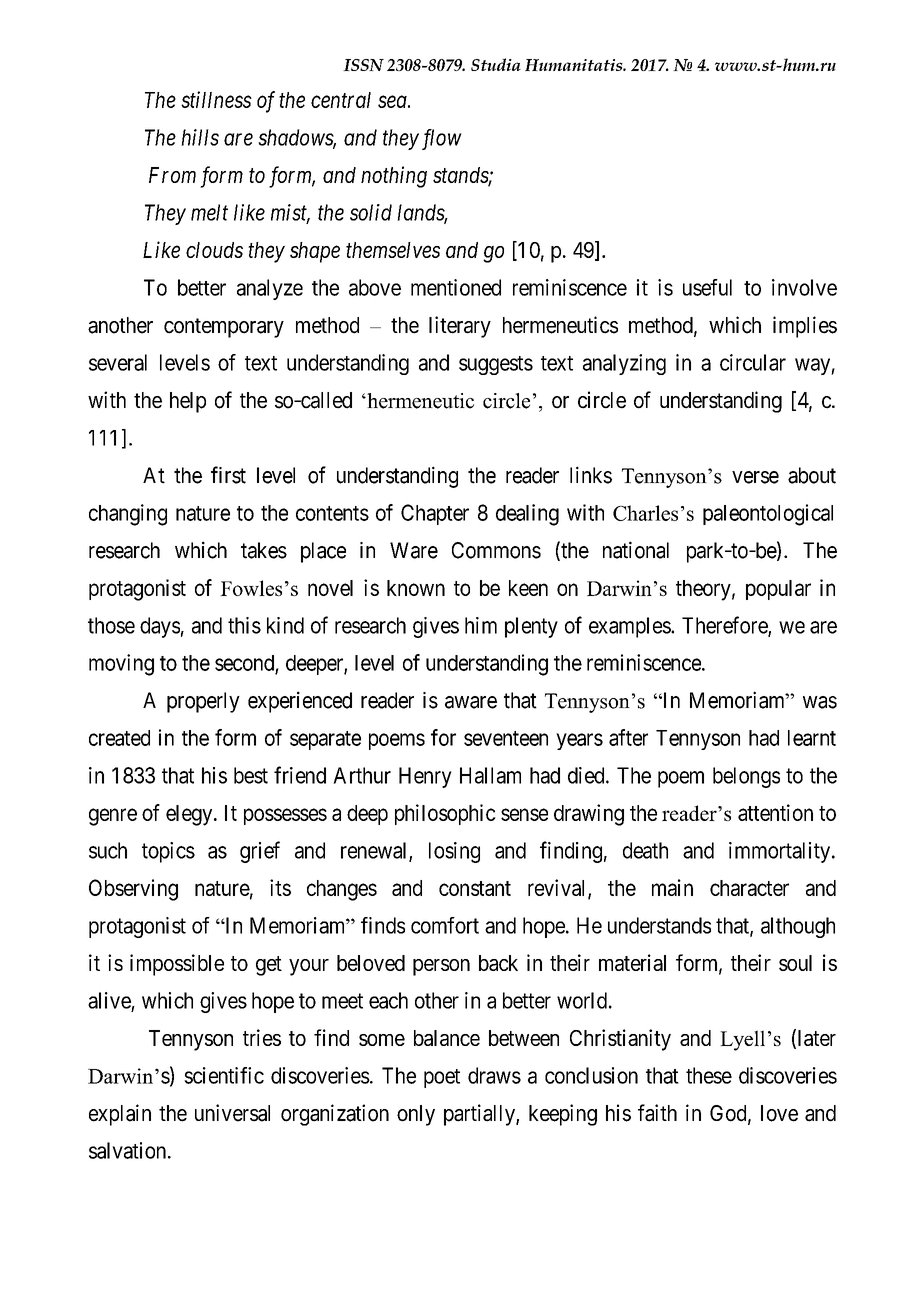 The width and height of the screenshot is (924, 1308). I want to click on stillness, so click(216, 99).
